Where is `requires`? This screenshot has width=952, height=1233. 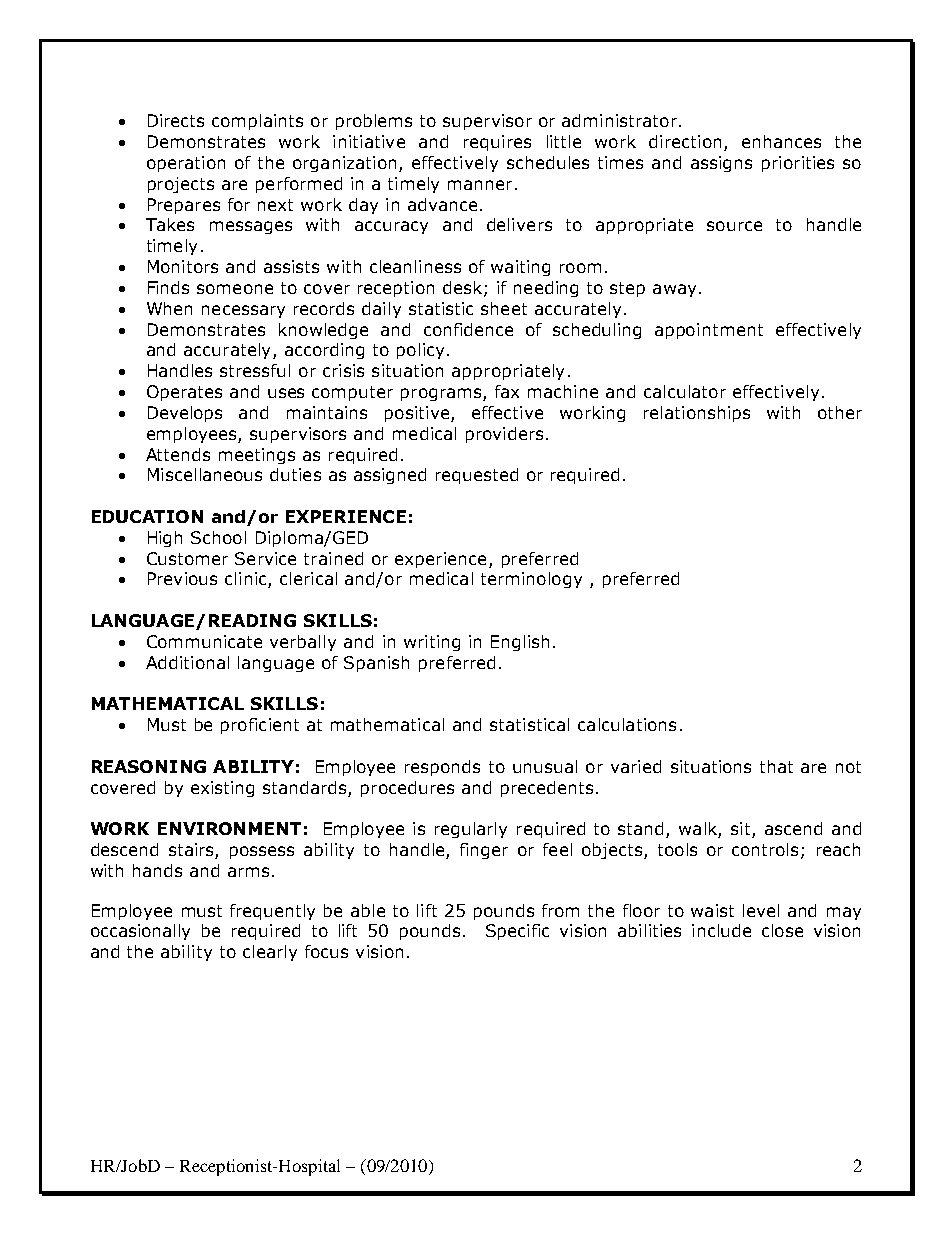 requires is located at coordinates (497, 143).
